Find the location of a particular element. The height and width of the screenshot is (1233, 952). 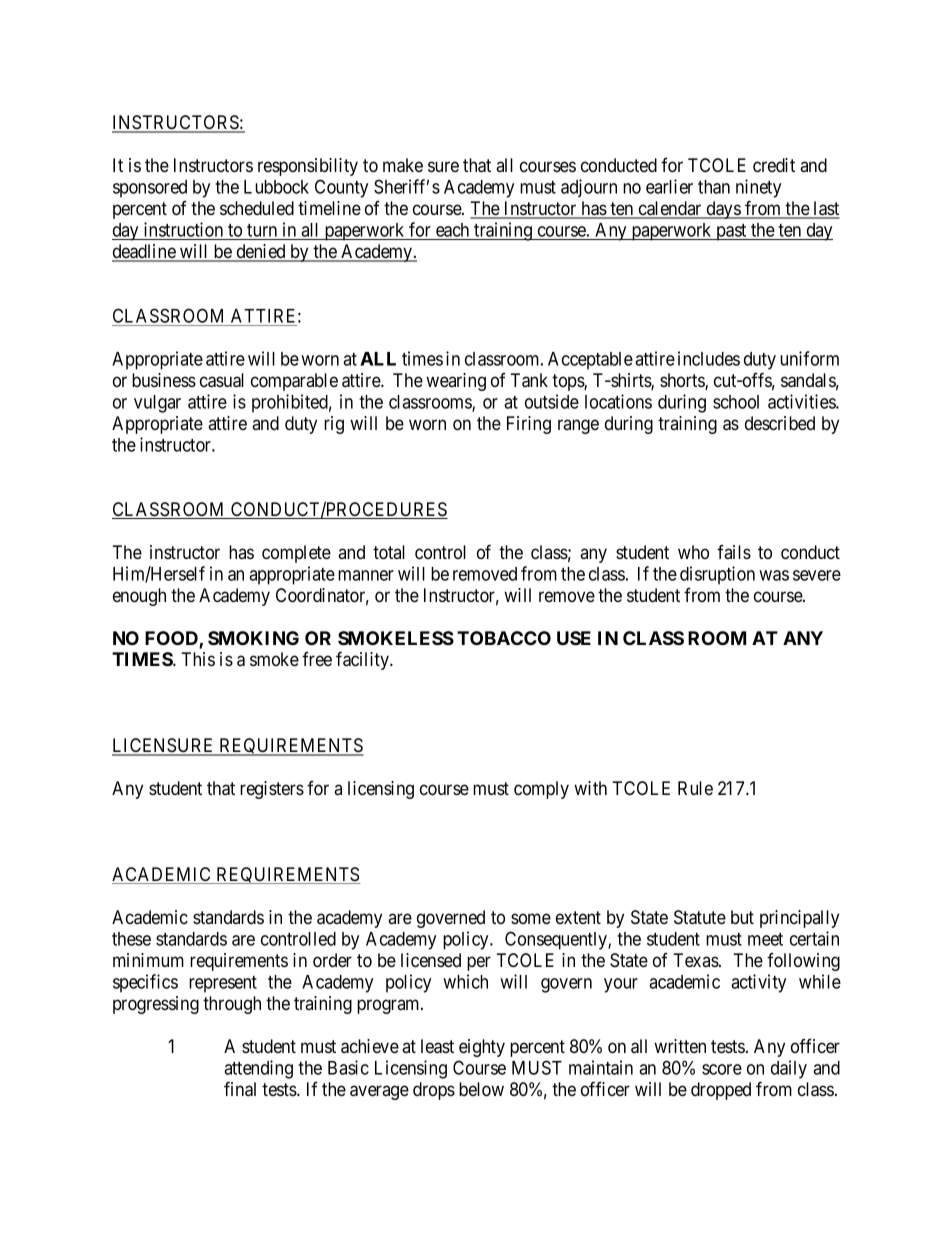

school is located at coordinates (736, 402).
